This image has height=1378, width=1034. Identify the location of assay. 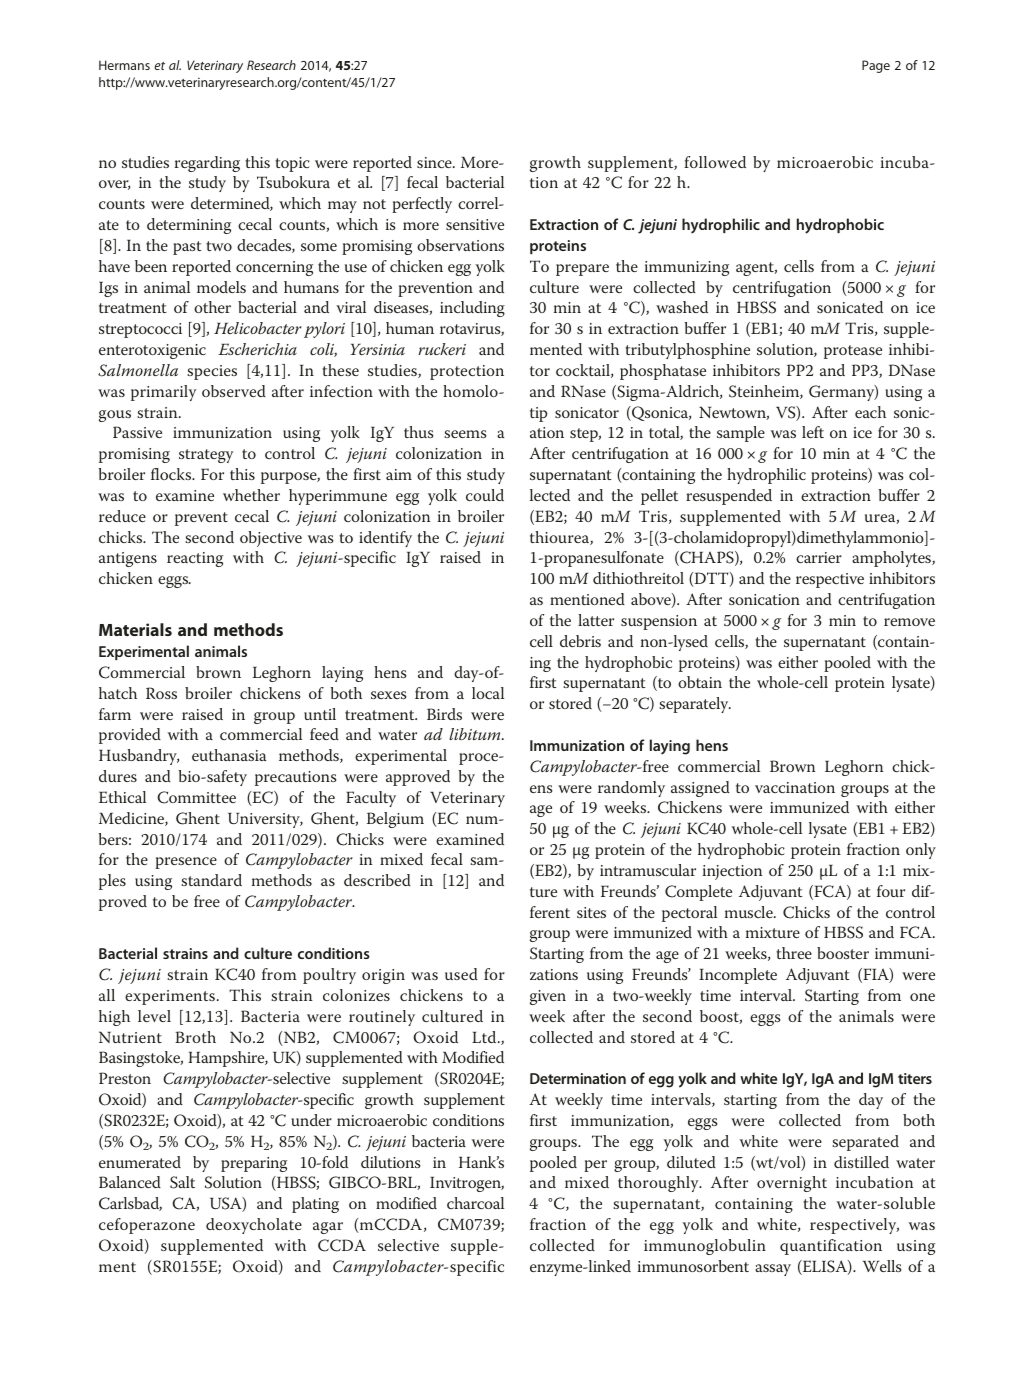
(773, 1270).
